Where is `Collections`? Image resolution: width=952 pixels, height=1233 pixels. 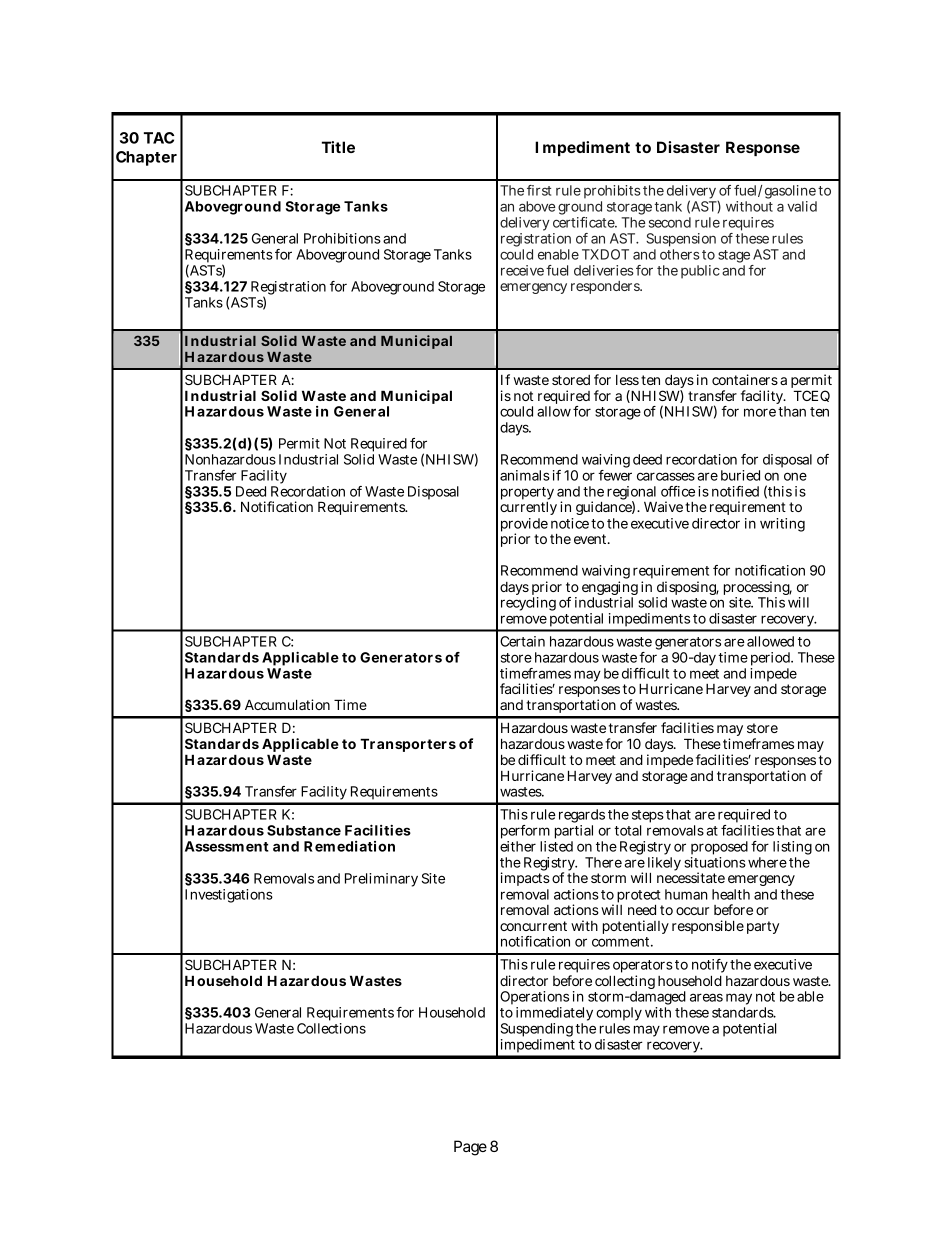 Collections is located at coordinates (331, 1028).
